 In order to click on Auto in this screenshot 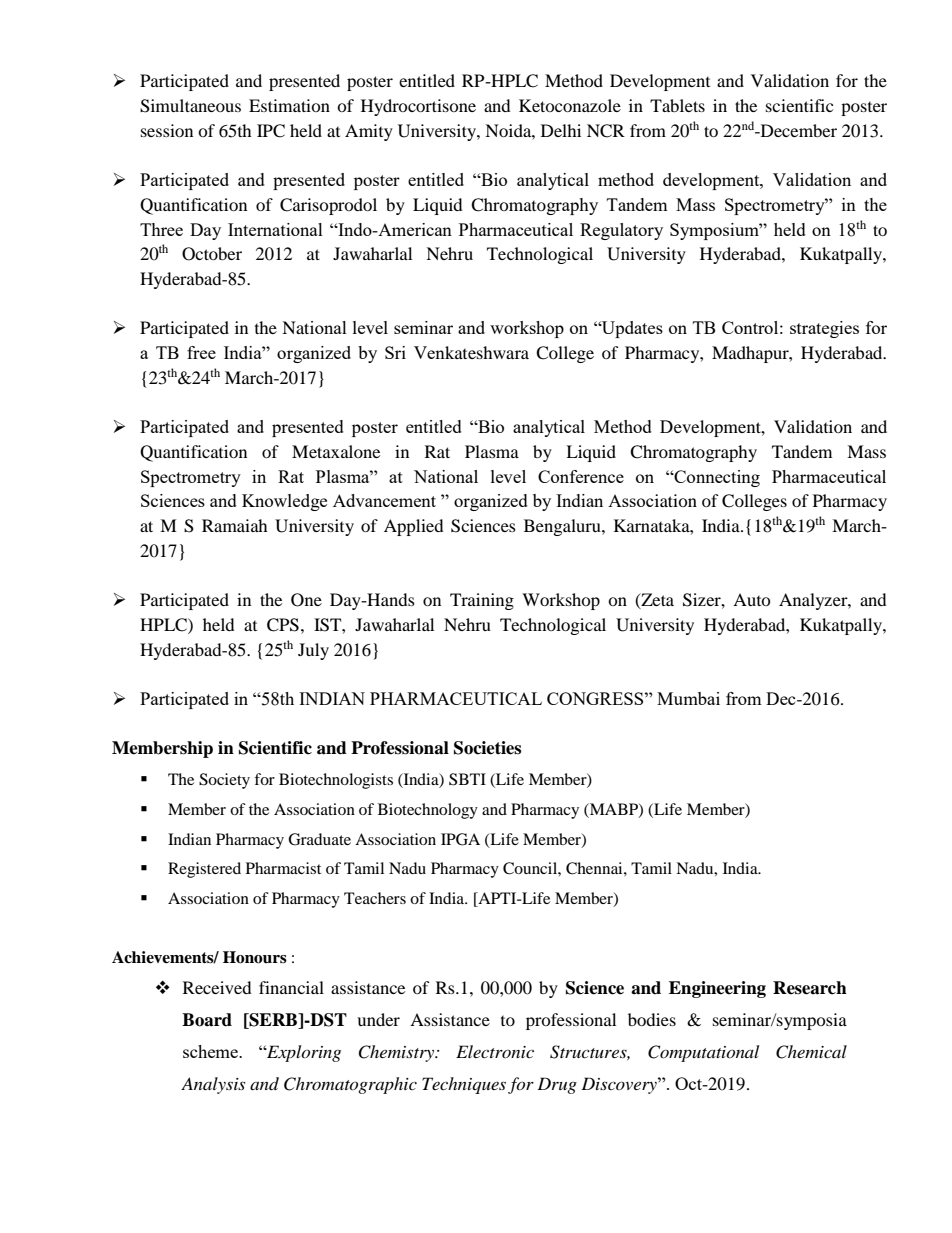, I will do `click(752, 599)`.
